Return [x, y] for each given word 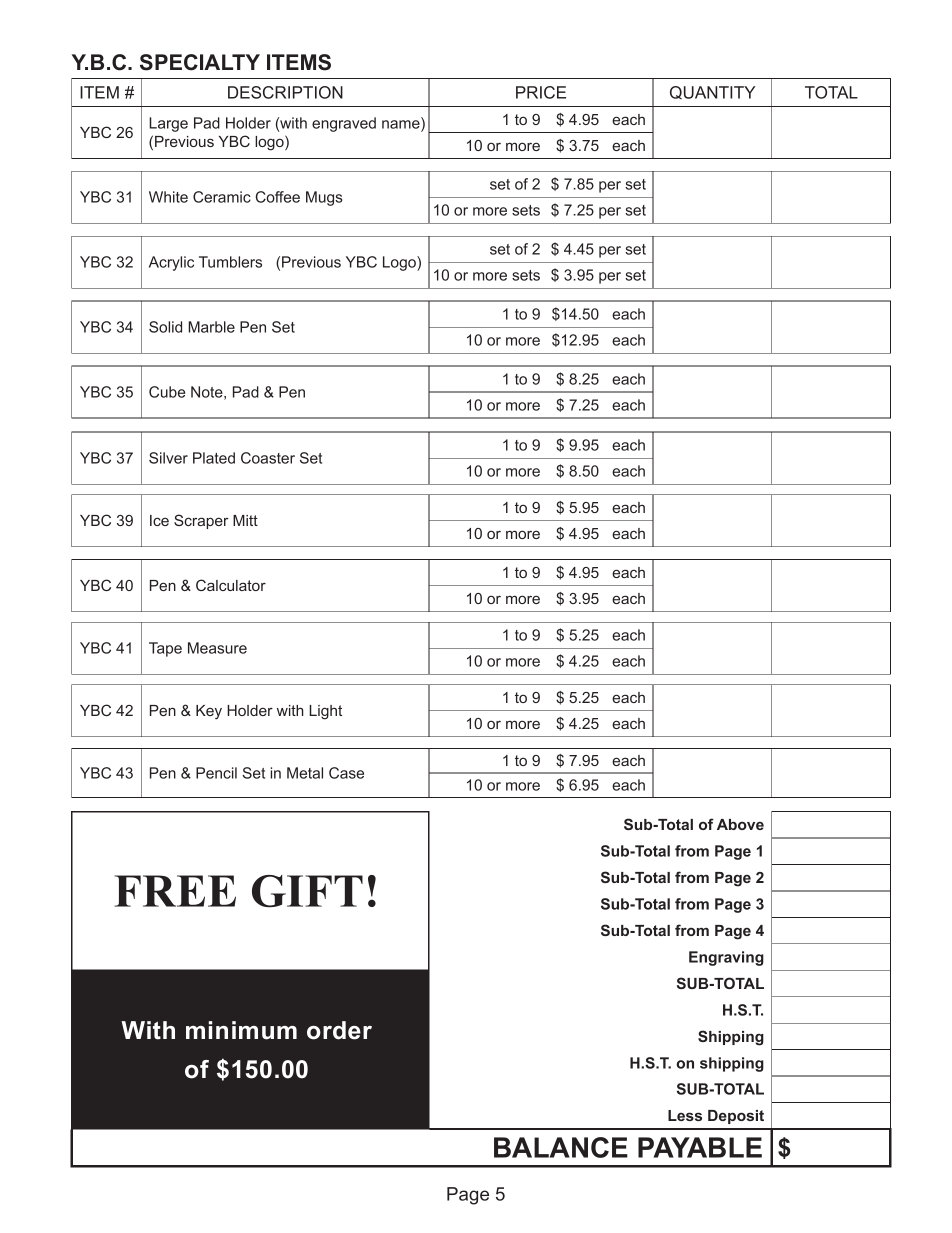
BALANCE [561, 1147]
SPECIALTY [200, 62]
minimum [241, 1030]
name [402, 125]
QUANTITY [712, 92]
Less [685, 1115]
